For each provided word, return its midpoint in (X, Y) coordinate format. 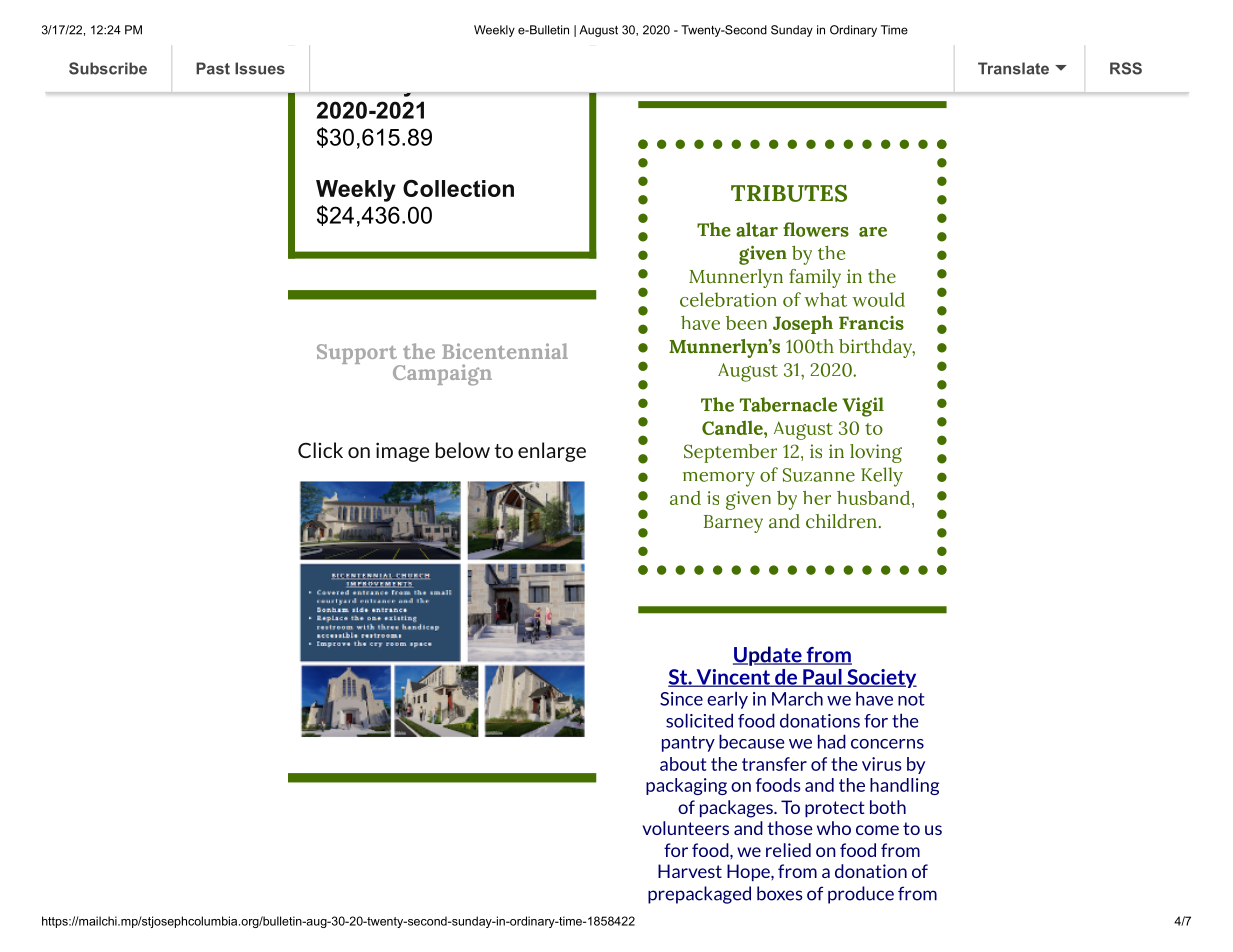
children (841, 521)
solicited (699, 720)
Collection (458, 188)
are (873, 232)
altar (757, 229)
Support (358, 355)
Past (213, 68)
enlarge (552, 452)
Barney (733, 524)
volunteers (685, 828)
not (911, 699)
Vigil (863, 407)
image (402, 452)
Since (681, 699)
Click (320, 450)
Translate (1013, 68)
